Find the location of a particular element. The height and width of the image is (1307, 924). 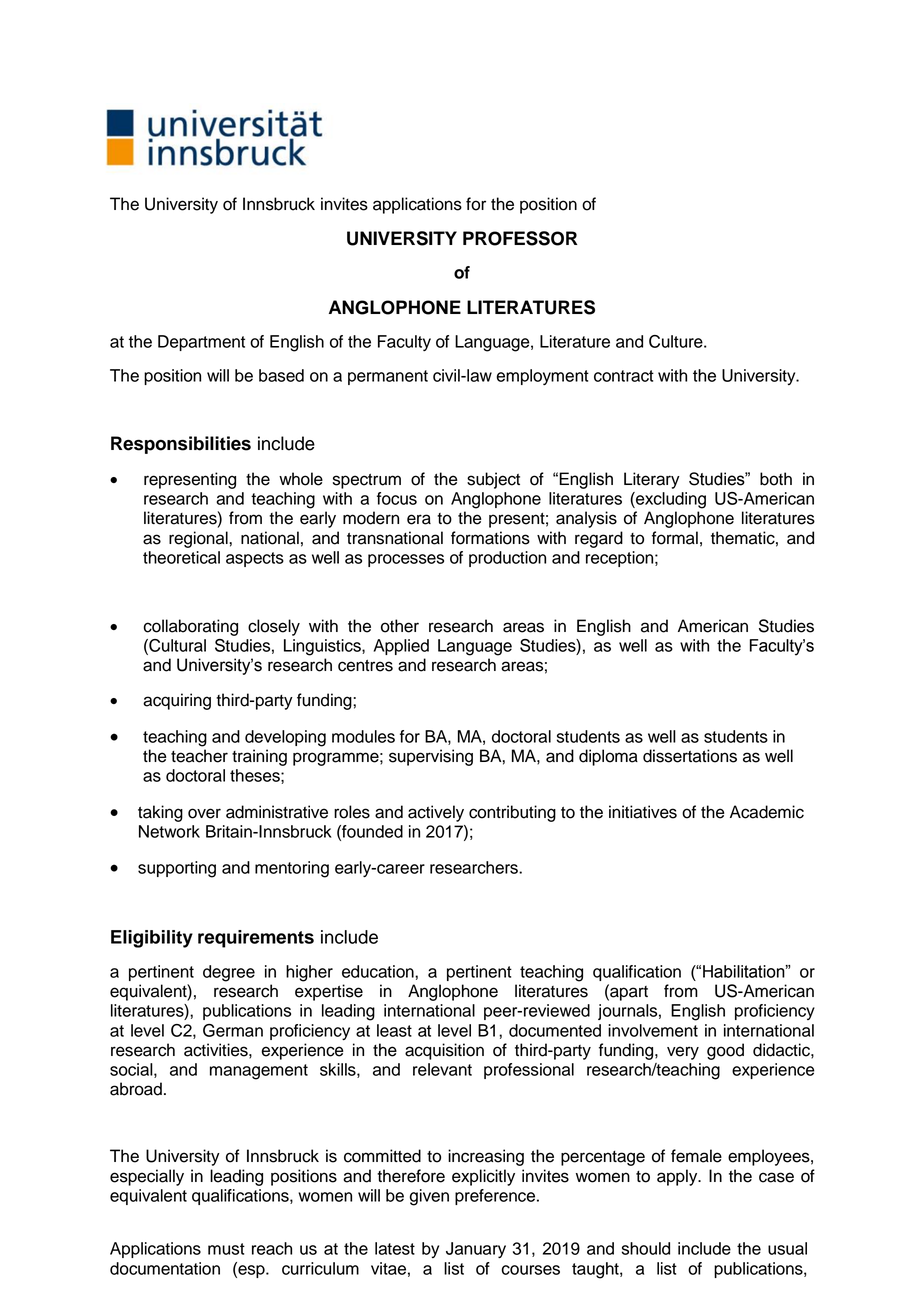

actively is located at coordinates (436, 813).
